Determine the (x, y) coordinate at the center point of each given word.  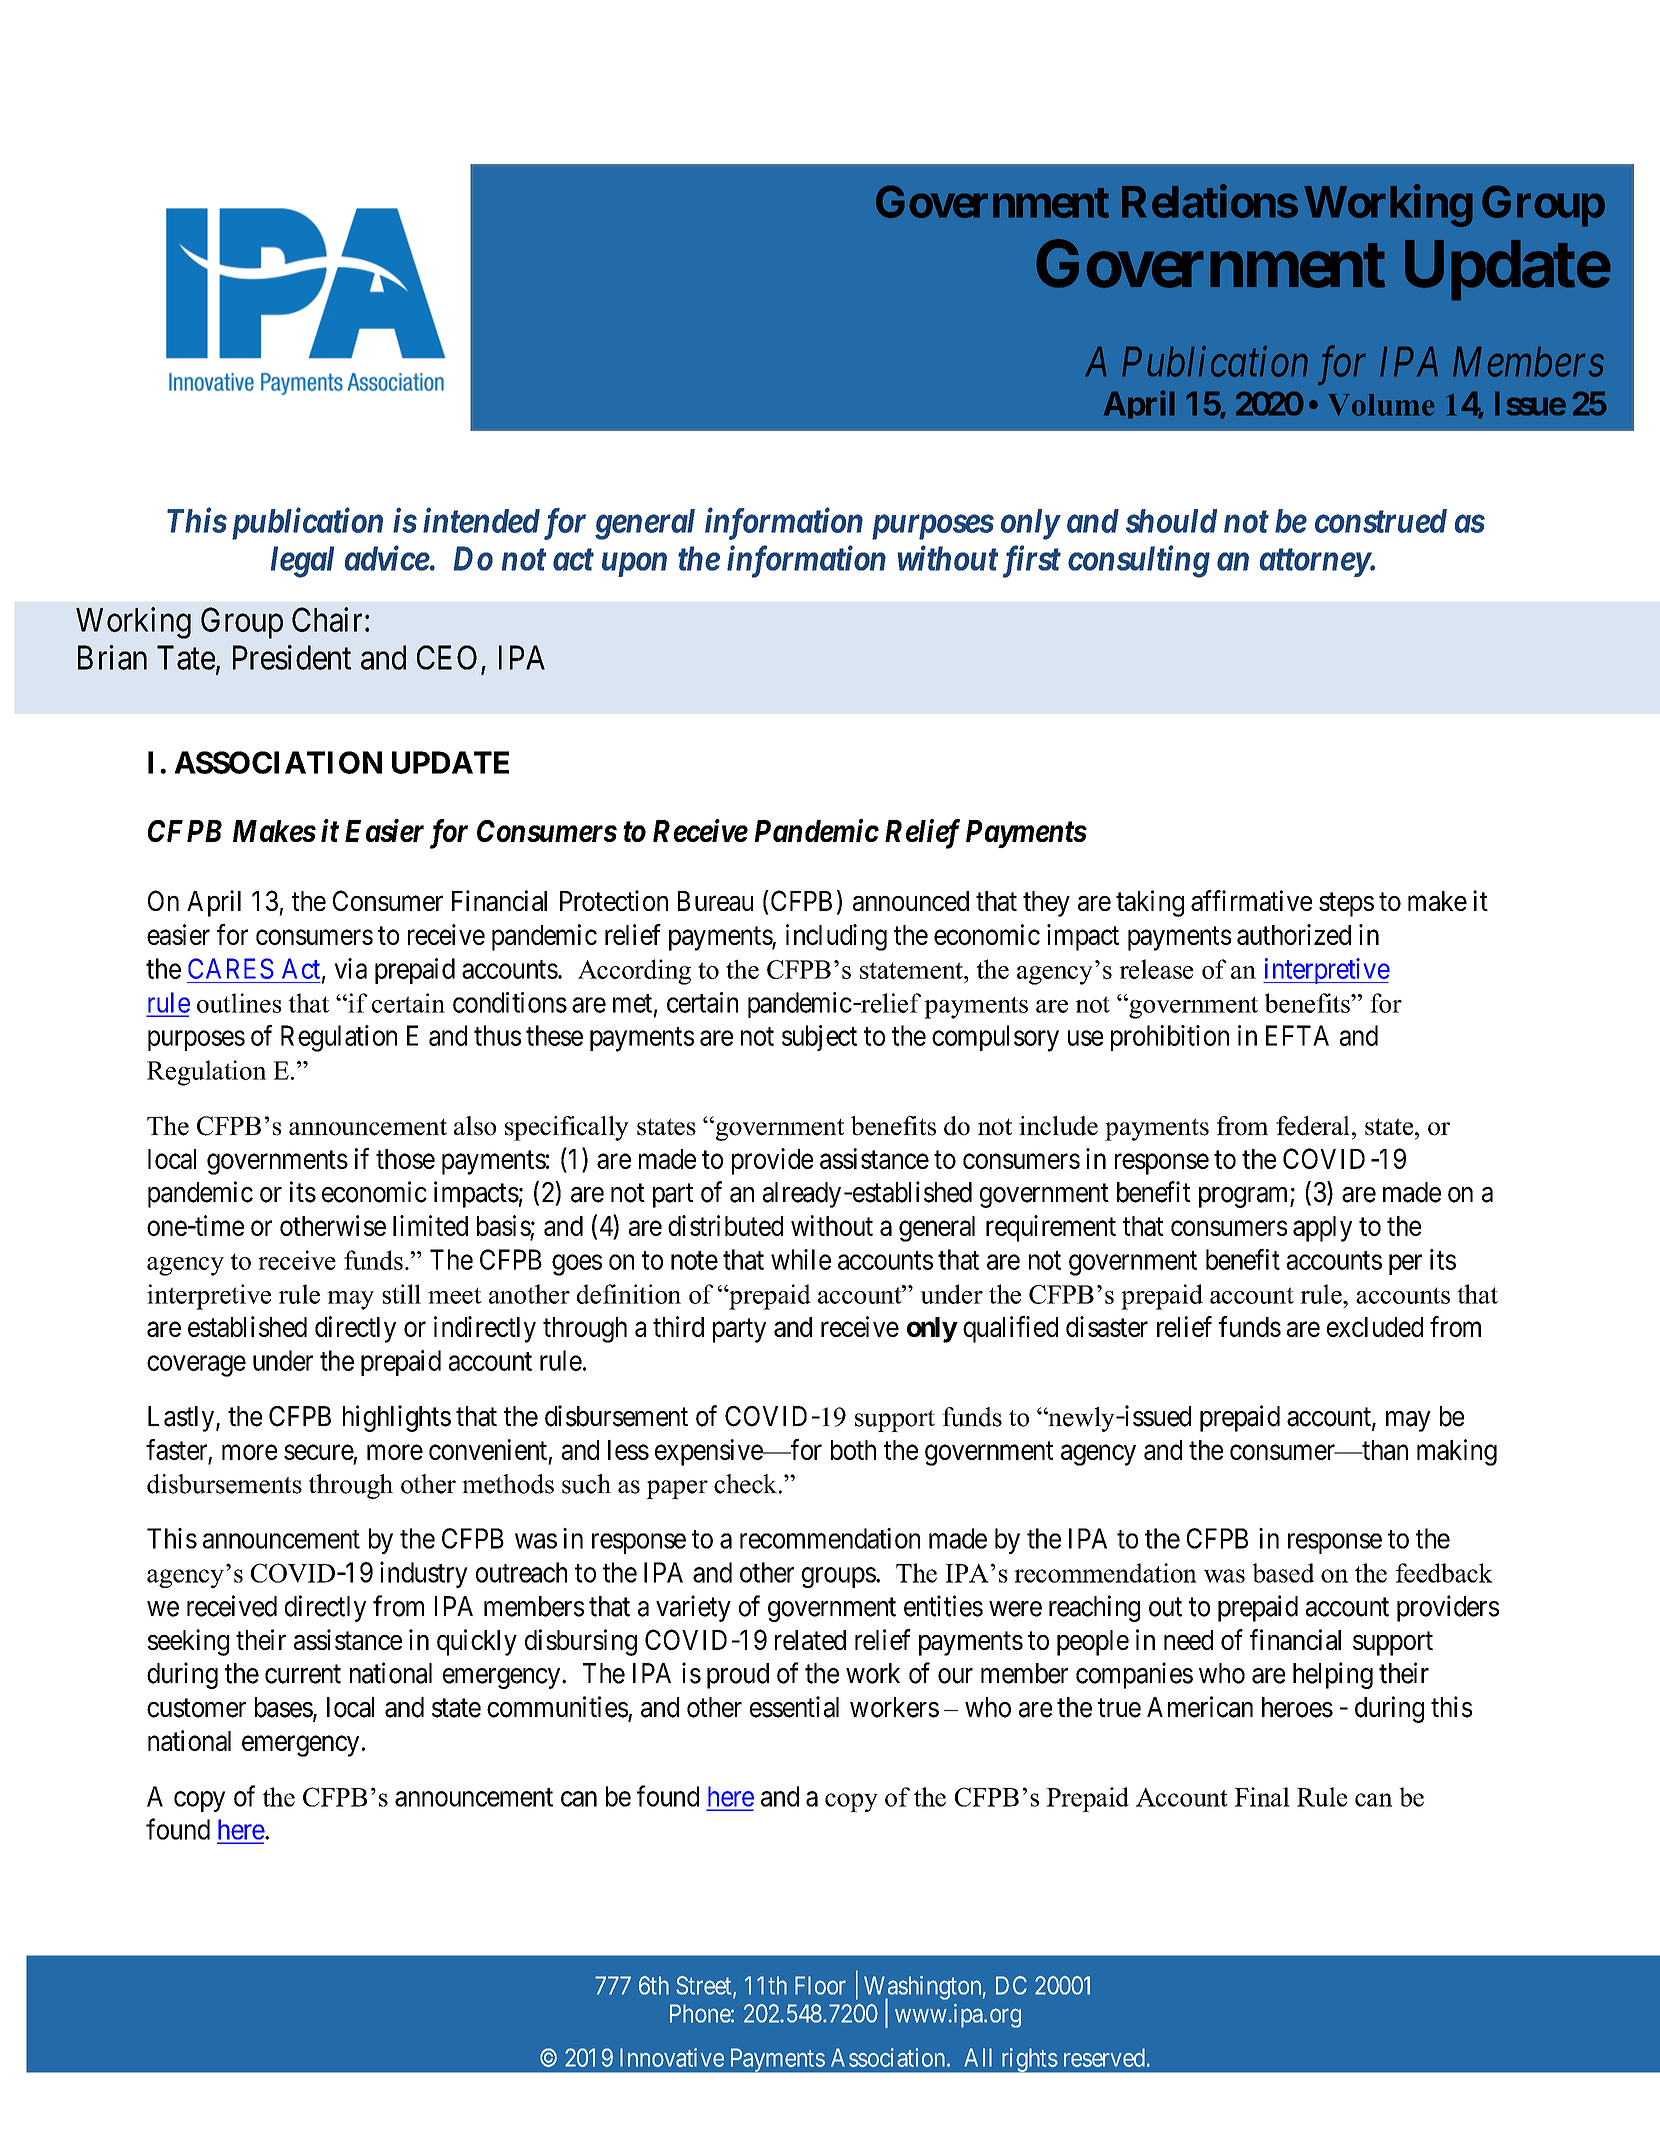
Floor (820, 1985)
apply (1322, 1229)
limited (430, 1225)
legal (302, 562)
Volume (1381, 405)
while (801, 1259)
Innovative (672, 2057)
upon (634, 565)
